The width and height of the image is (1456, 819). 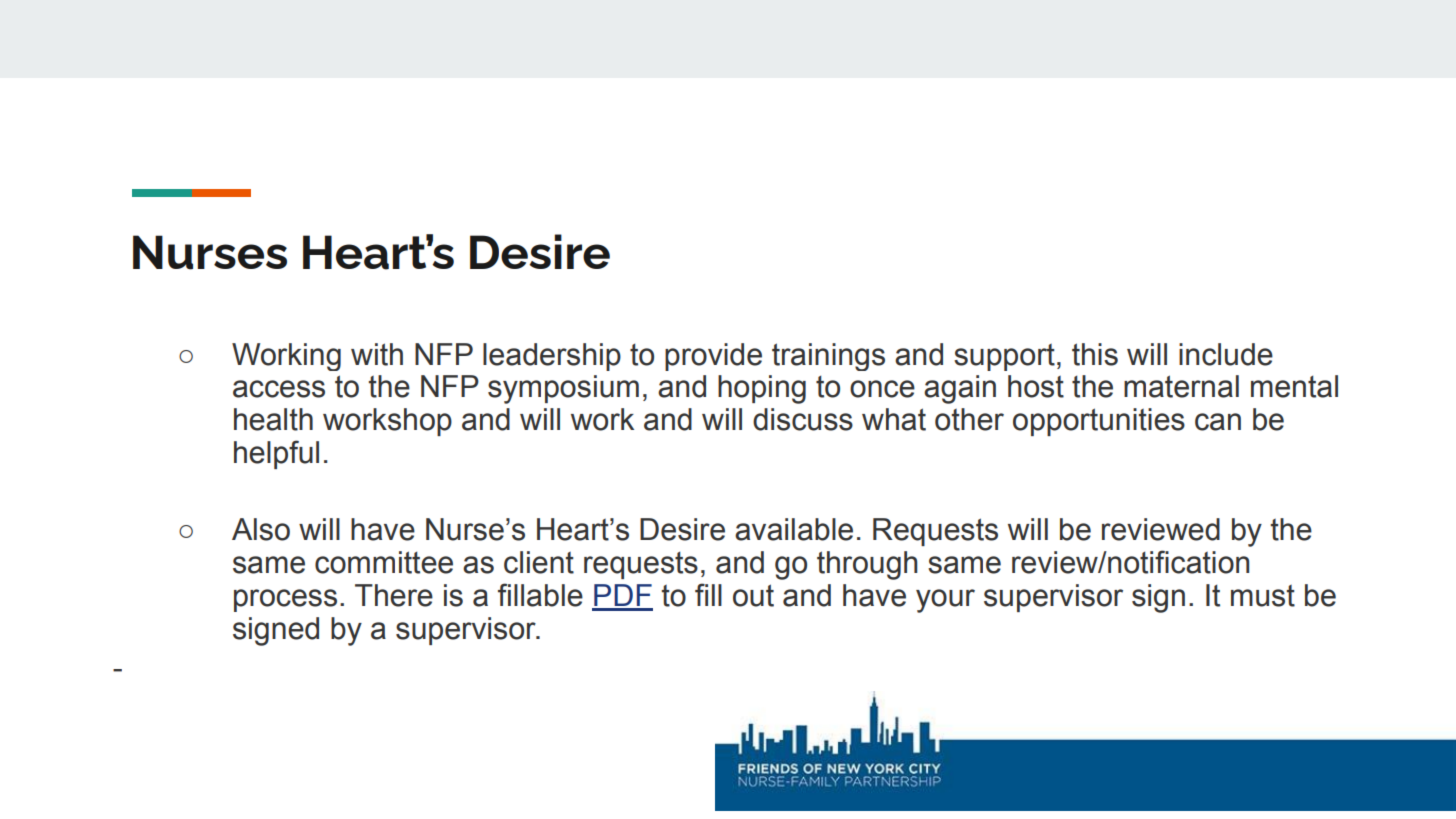 I want to click on must, so click(x=1263, y=596).
